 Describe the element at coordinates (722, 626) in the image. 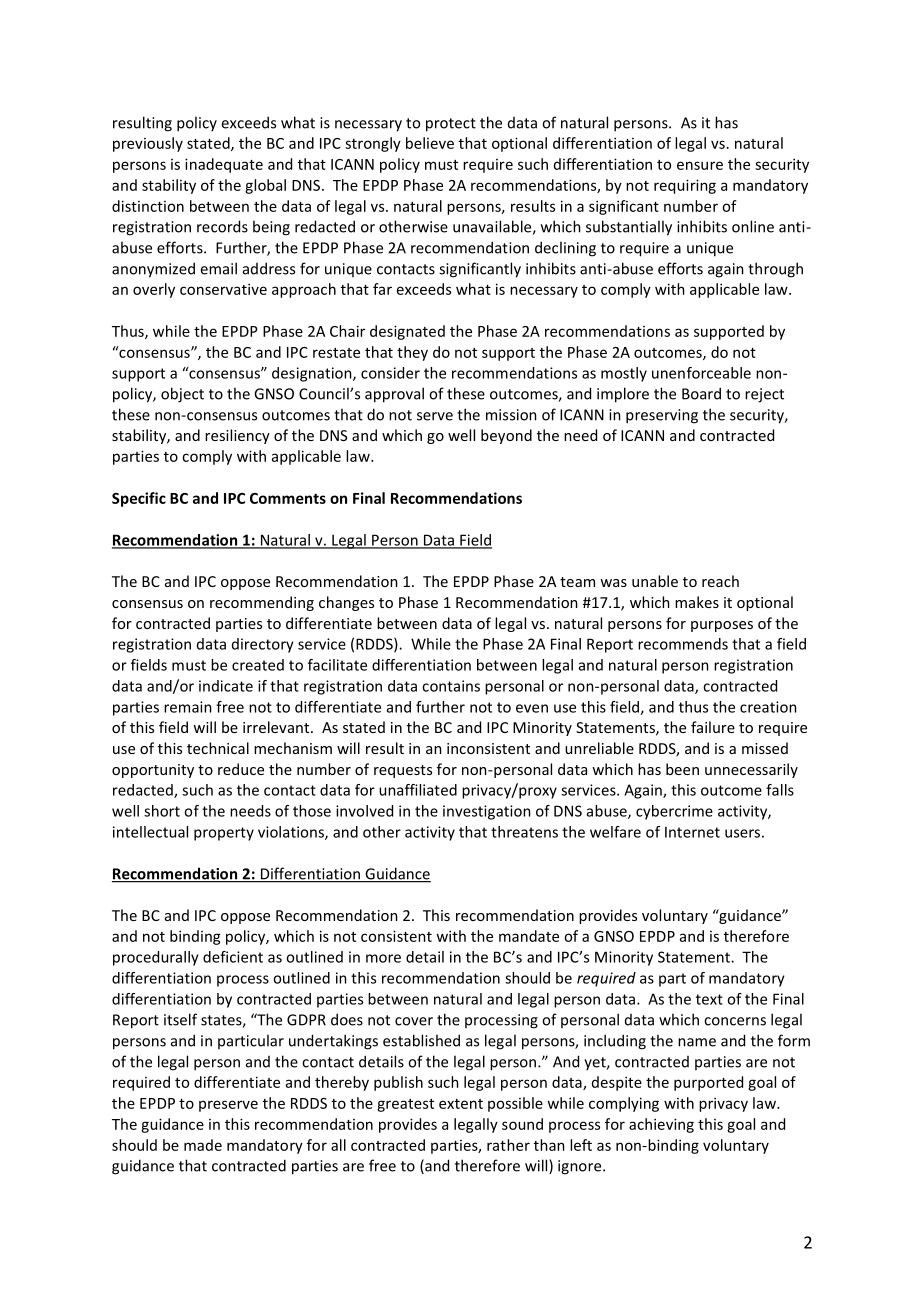

I see `purposes` at that location.
